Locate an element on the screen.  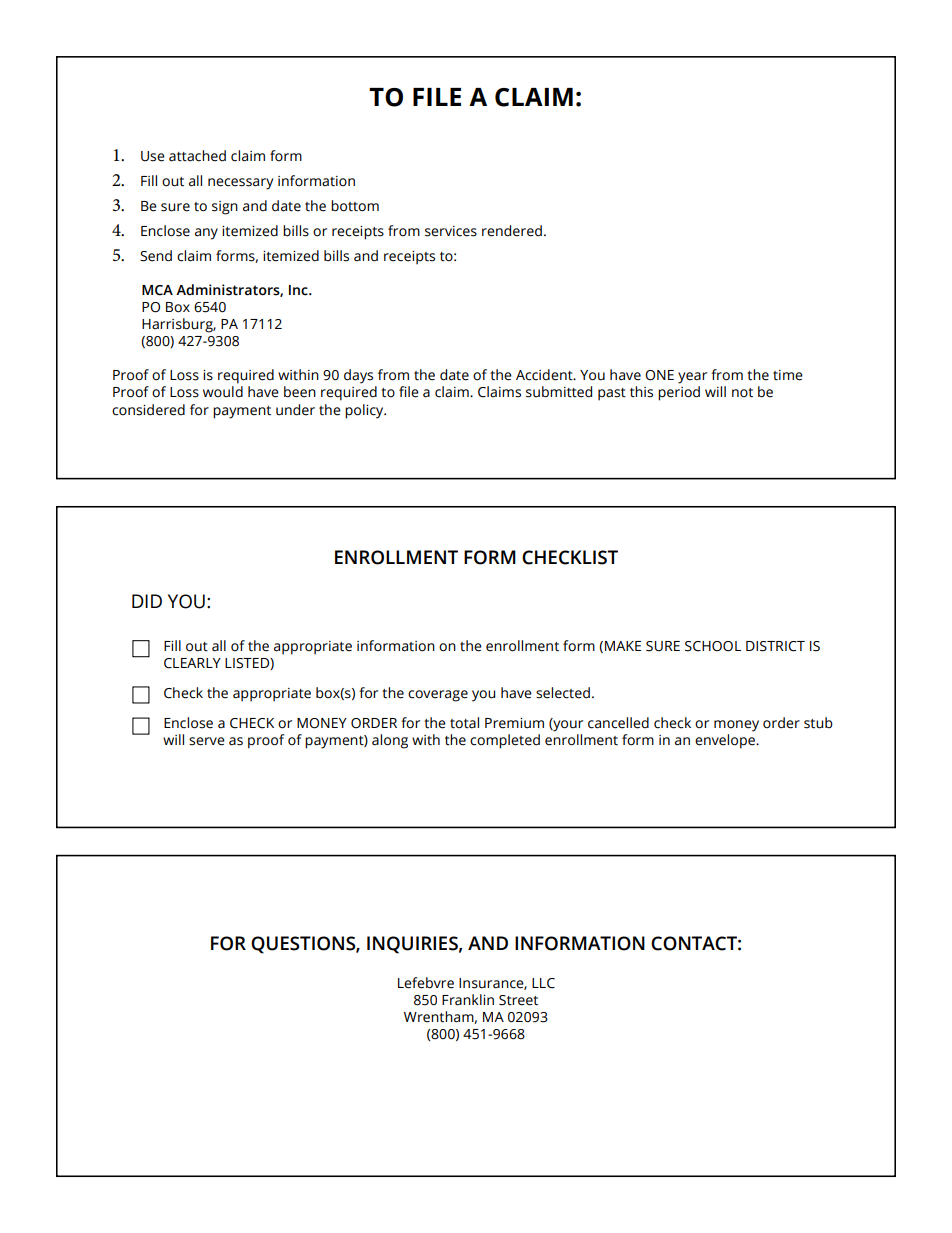
would is located at coordinates (223, 392).
